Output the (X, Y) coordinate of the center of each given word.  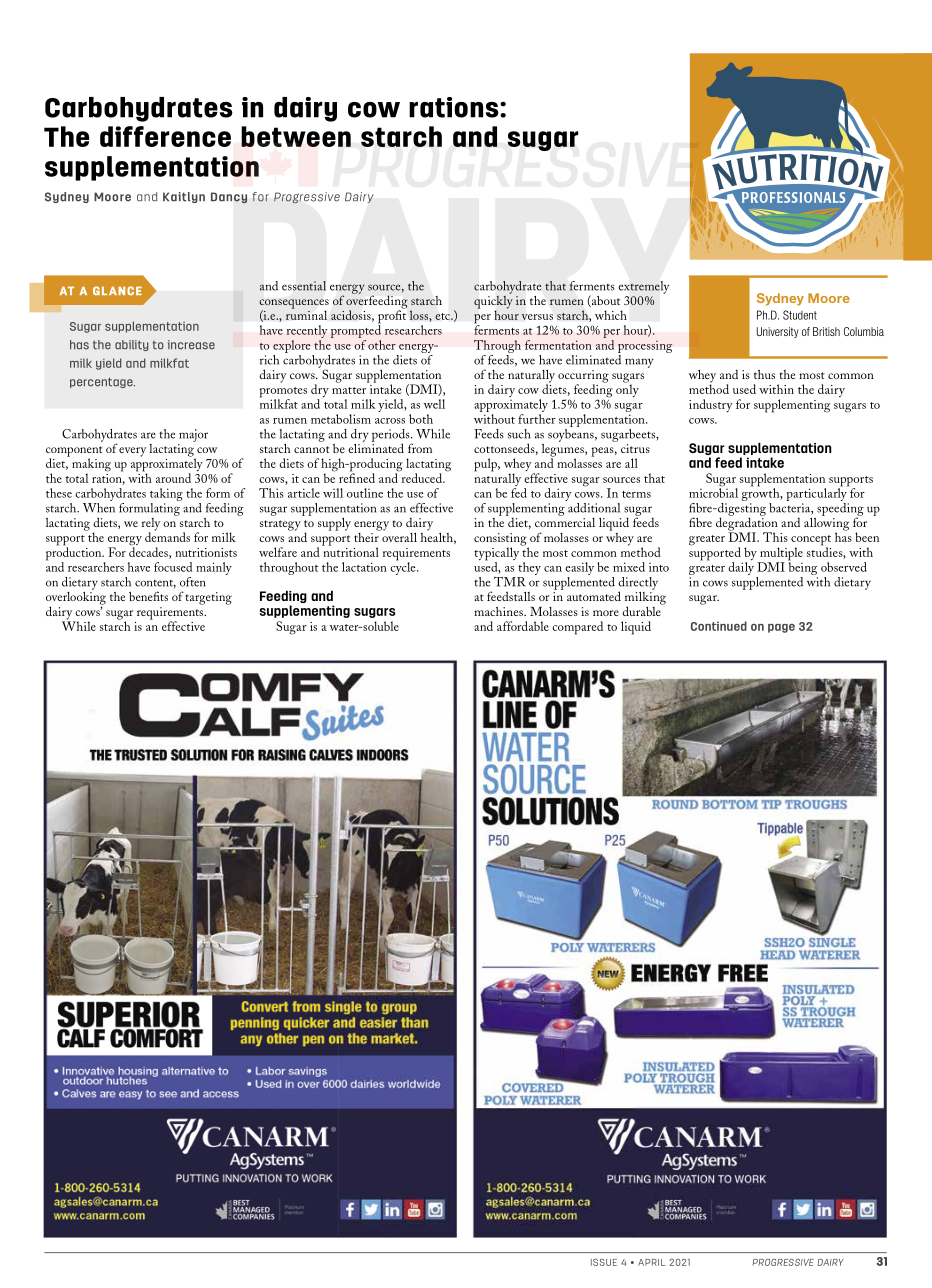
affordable (523, 626)
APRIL (651, 1262)
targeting (209, 598)
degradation (747, 524)
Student (800, 315)
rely (151, 525)
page (781, 628)
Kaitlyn (184, 197)
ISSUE (604, 1262)
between (296, 136)
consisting (501, 540)
